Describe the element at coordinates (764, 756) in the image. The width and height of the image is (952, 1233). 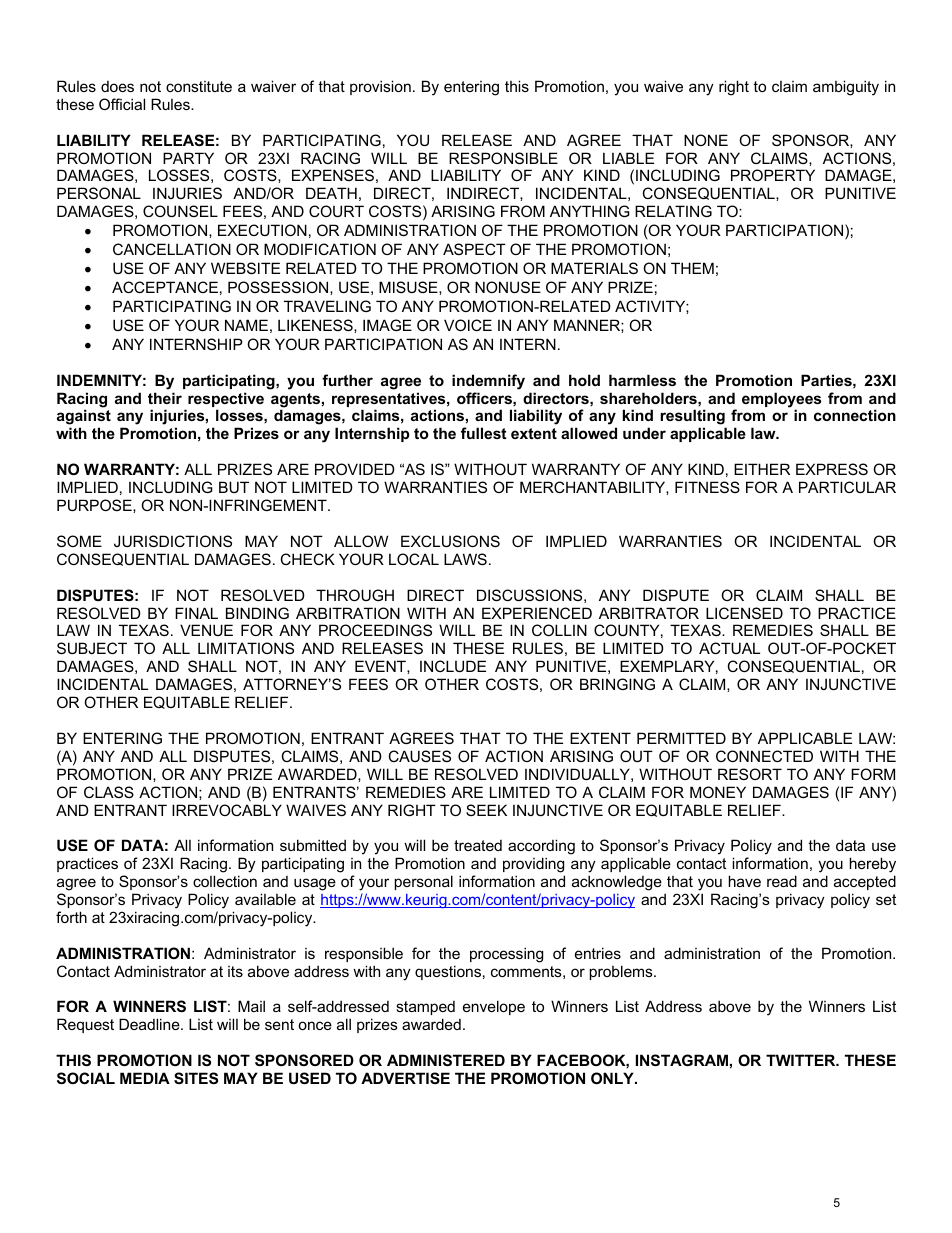
I see `CONNECTED` at that location.
